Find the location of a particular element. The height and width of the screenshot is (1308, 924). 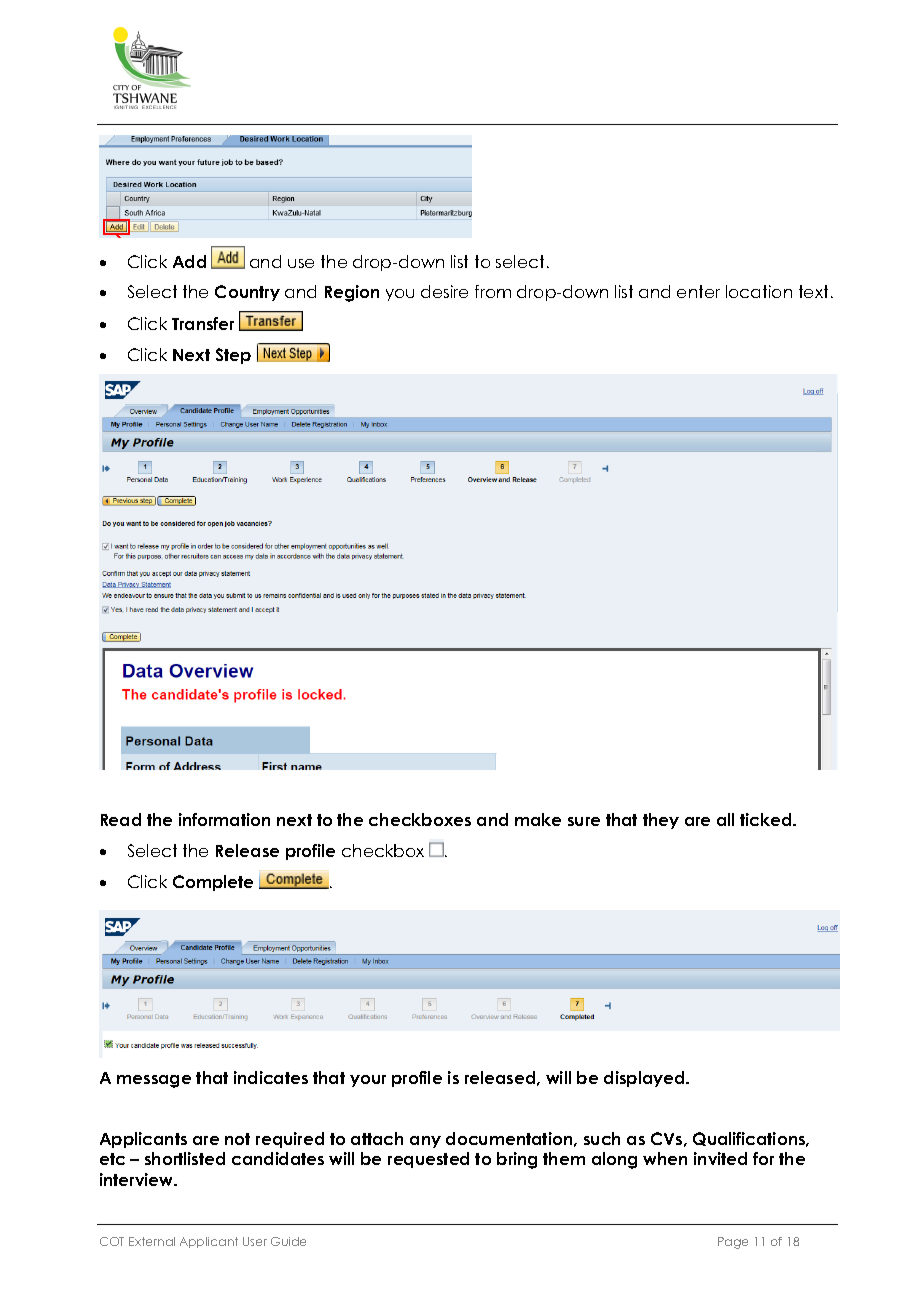

all is located at coordinates (725, 819).
